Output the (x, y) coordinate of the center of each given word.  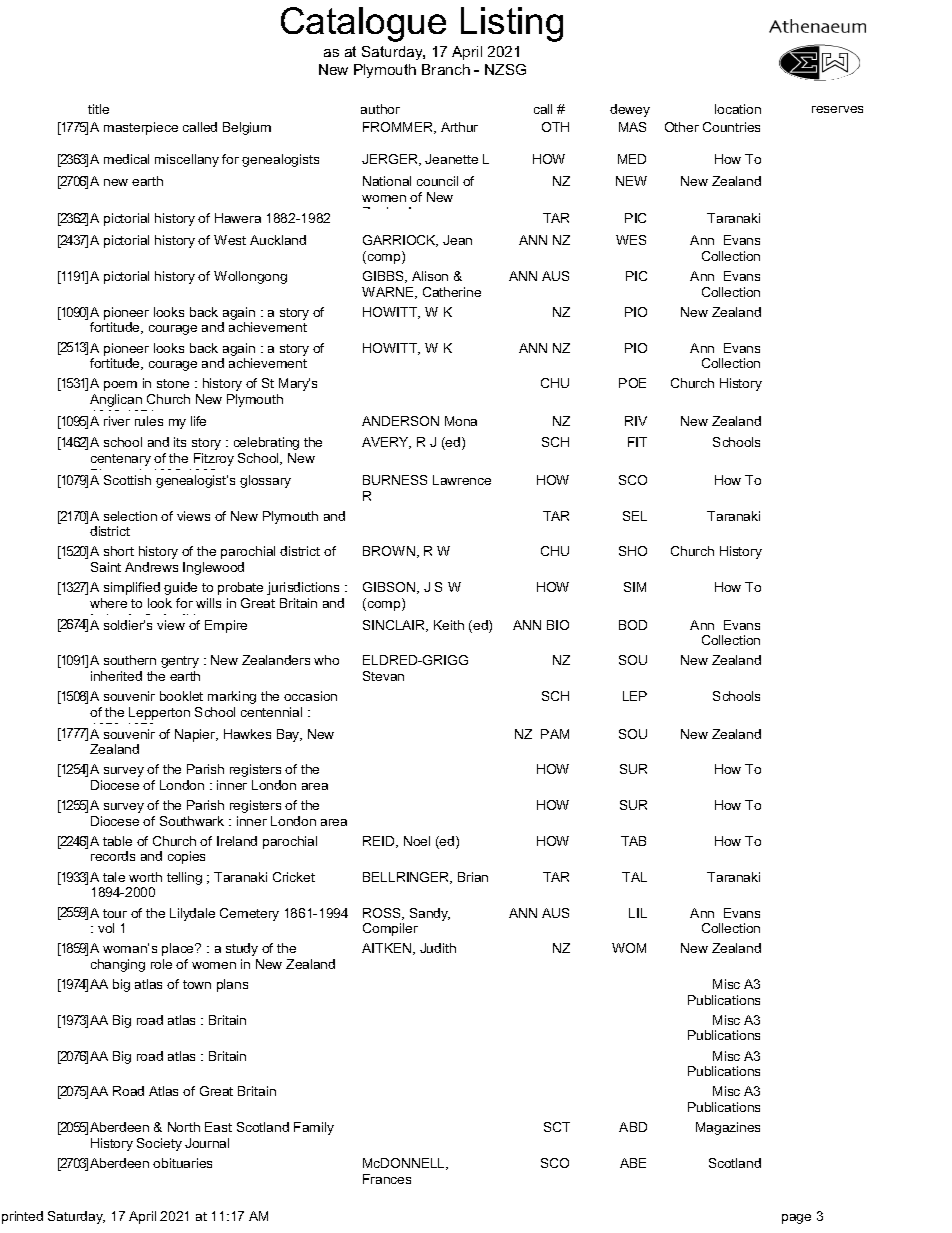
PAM (555, 734)
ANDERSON (400, 421)
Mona (461, 421)
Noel (417, 841)
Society (159, 1144)
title (98, 109)
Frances (387, 1179)
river (117, 421)
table (117, 841)
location (738, 109)
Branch (446, 69)
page (796, 1219)
